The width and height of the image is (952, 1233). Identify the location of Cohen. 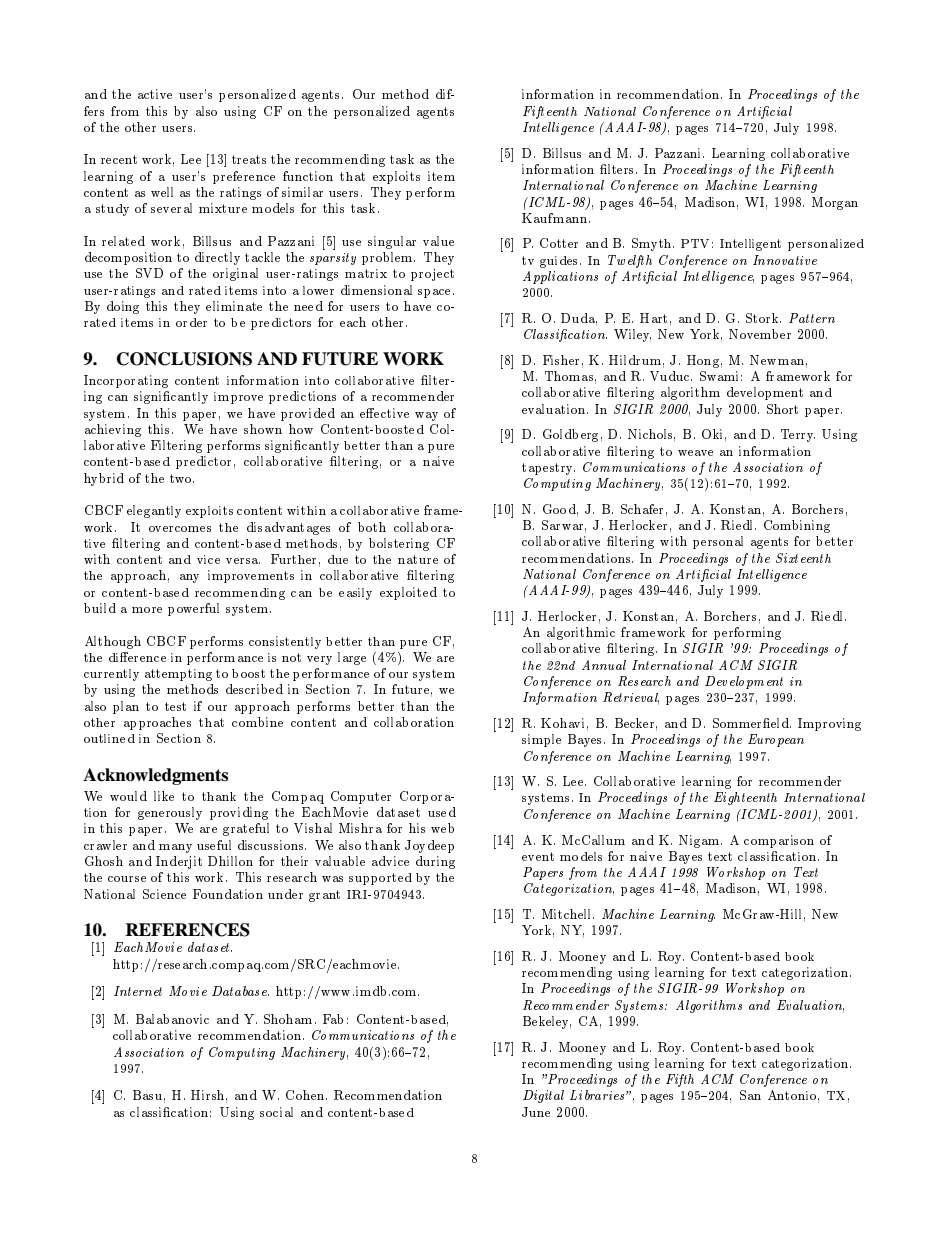
(306, 1095).
